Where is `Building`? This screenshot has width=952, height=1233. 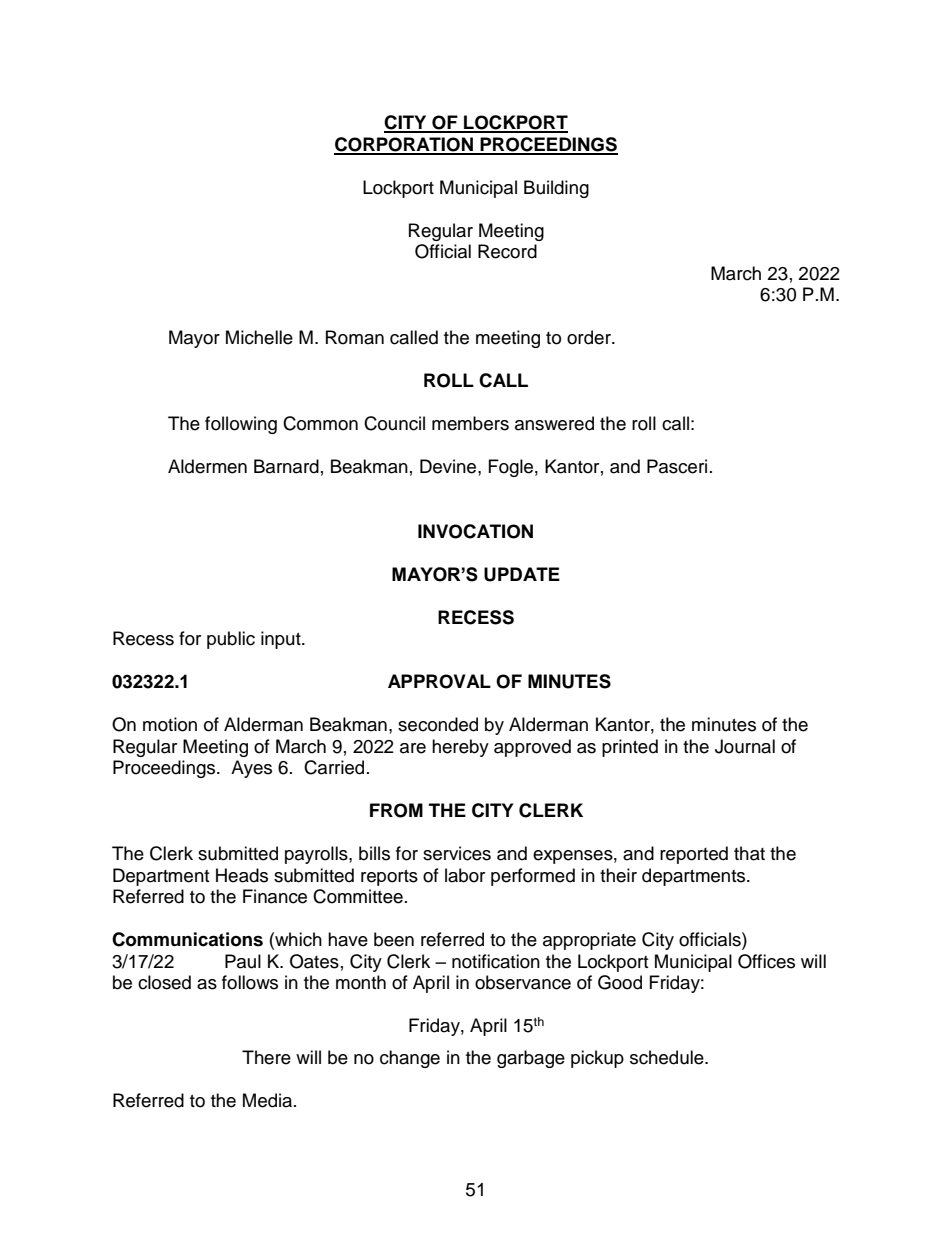 Building is located at coordinates (556, 189).
